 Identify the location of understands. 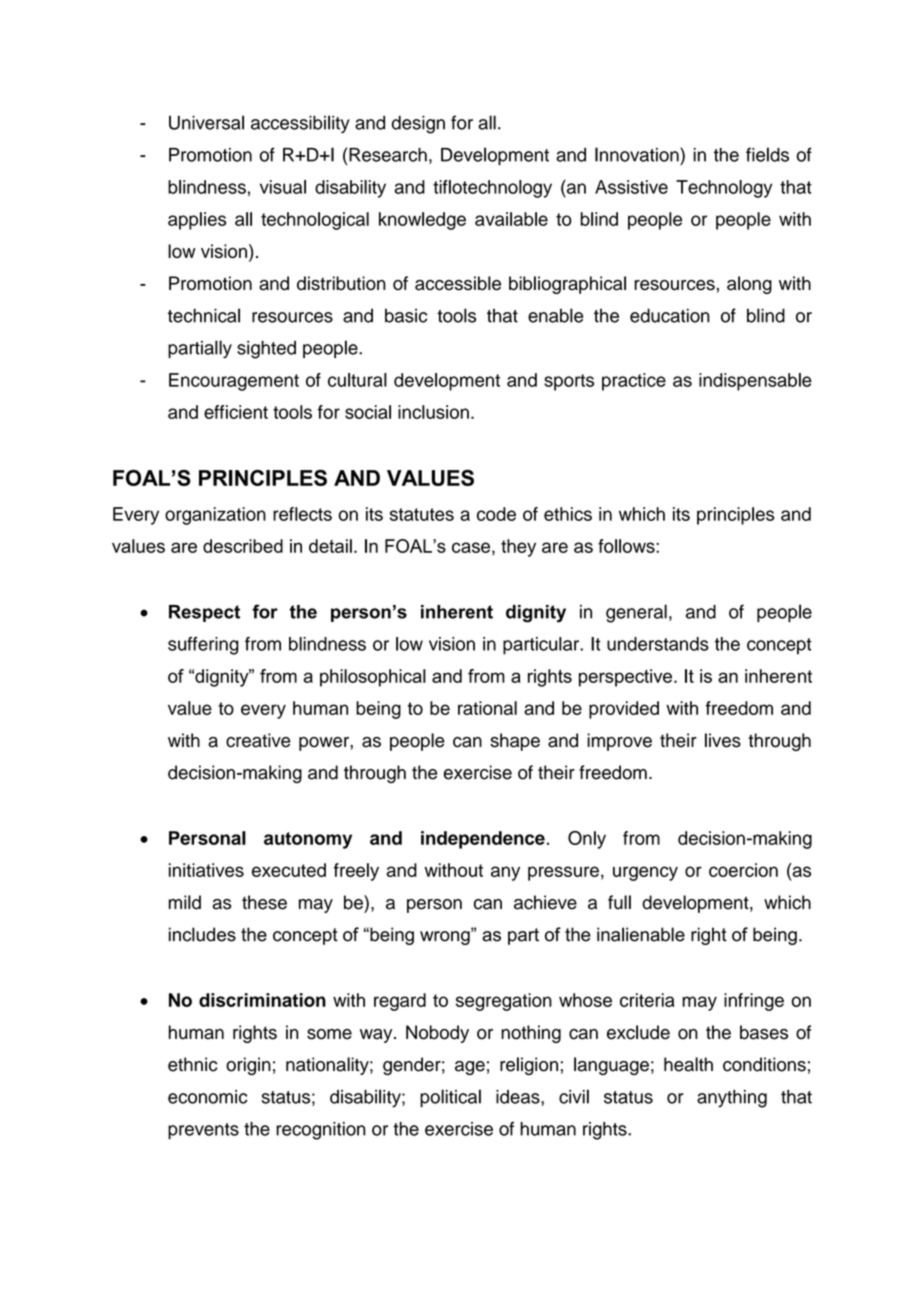
(658, 644).
